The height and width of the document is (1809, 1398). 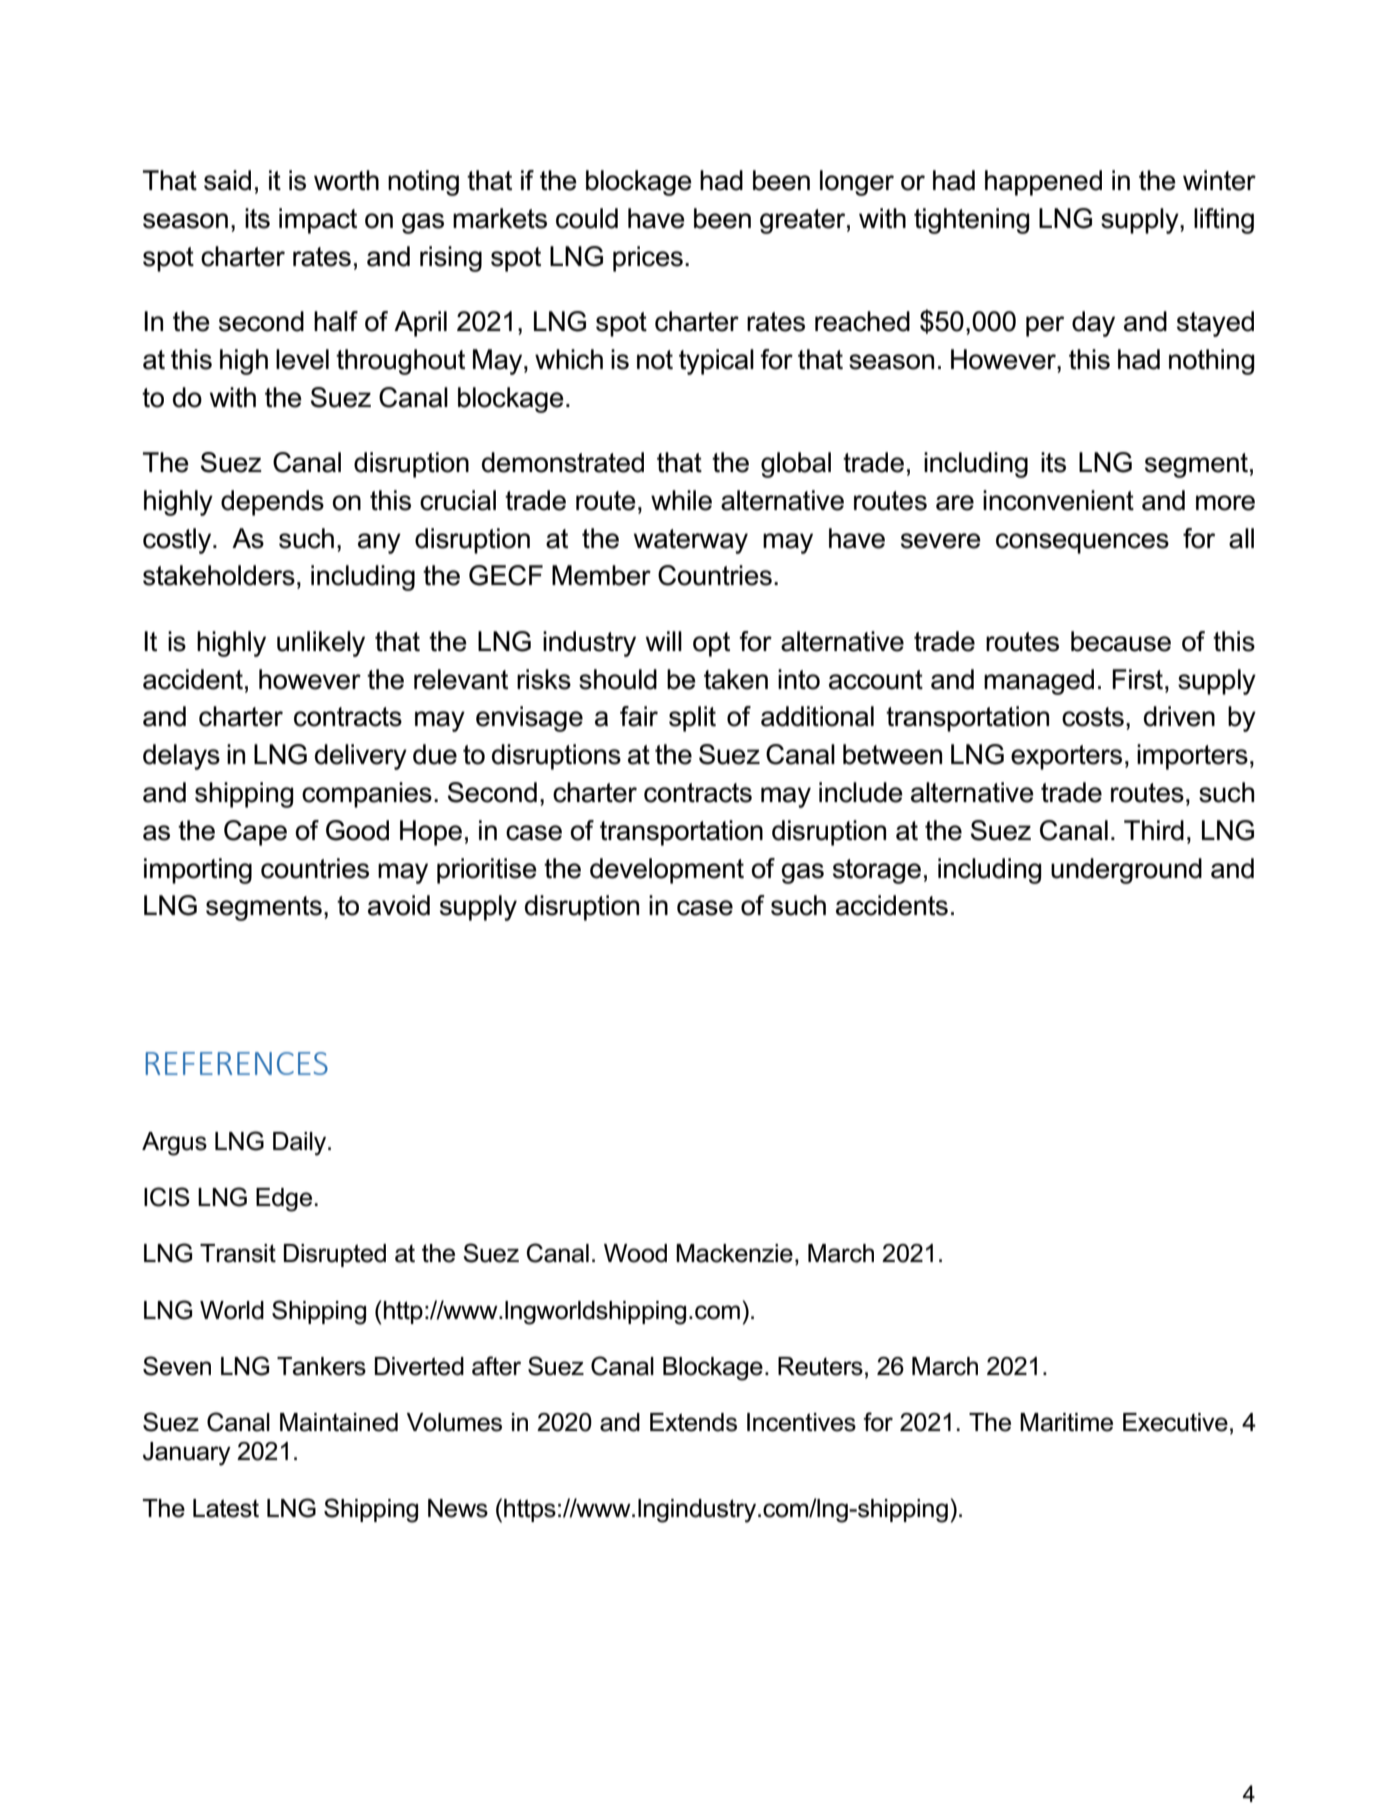 What do you see at coordinates (321, 644) in the document?
I see `unlikely` at bounding box center [321, 644].
